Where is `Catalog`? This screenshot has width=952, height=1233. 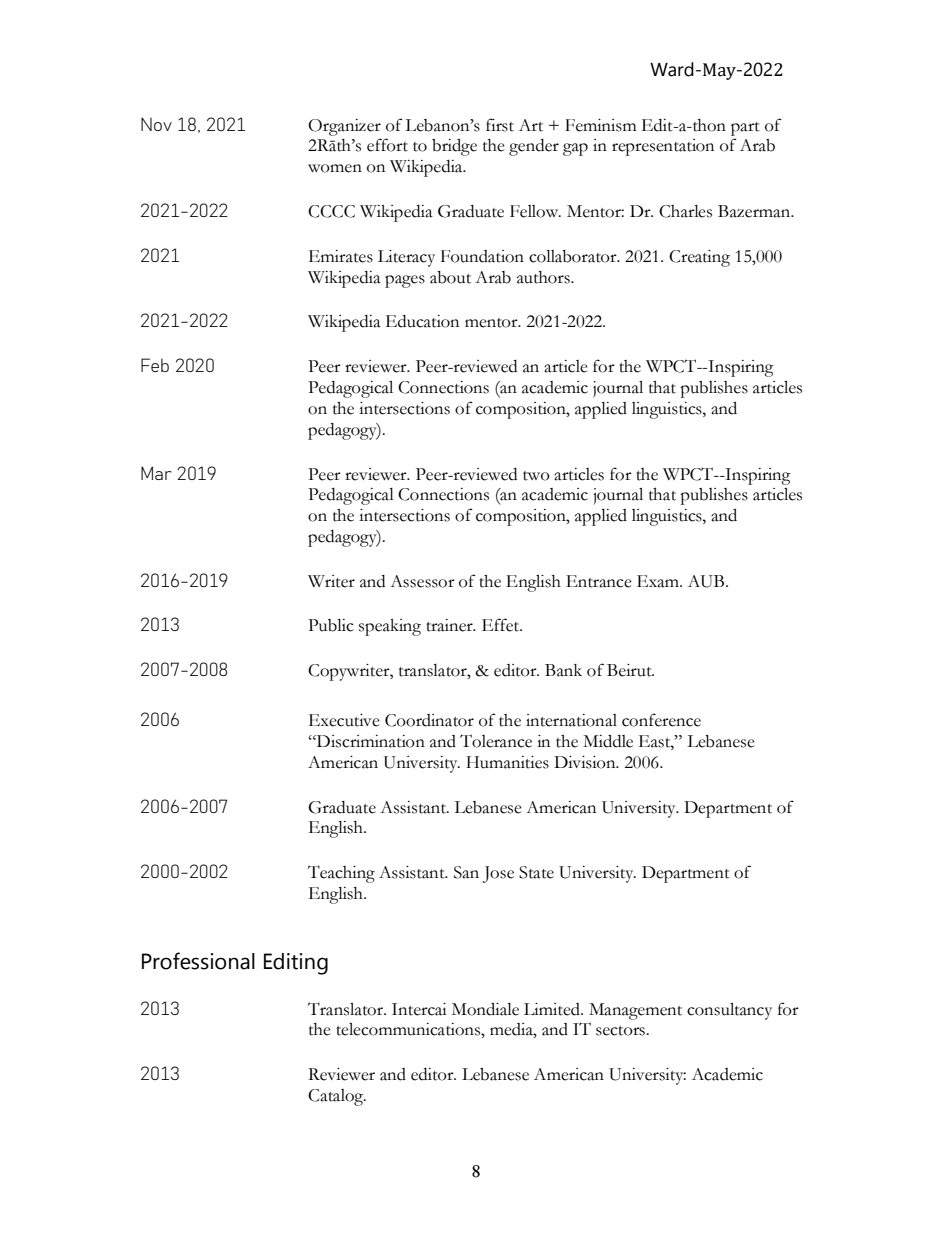
Catalog is located at coordinates (336, 1097).
